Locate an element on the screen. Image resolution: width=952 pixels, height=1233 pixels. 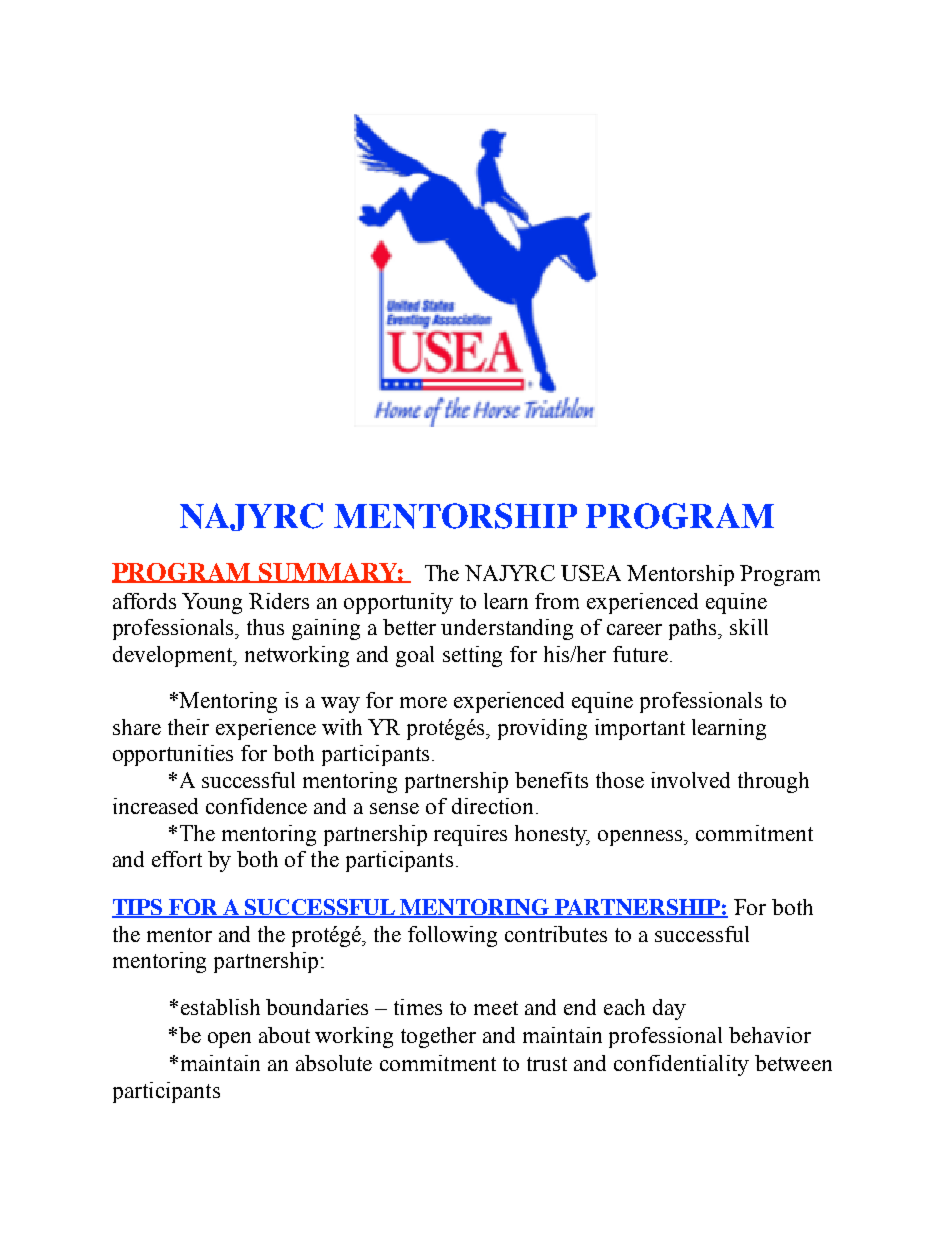
effort is located at coordinates (177, 859).
